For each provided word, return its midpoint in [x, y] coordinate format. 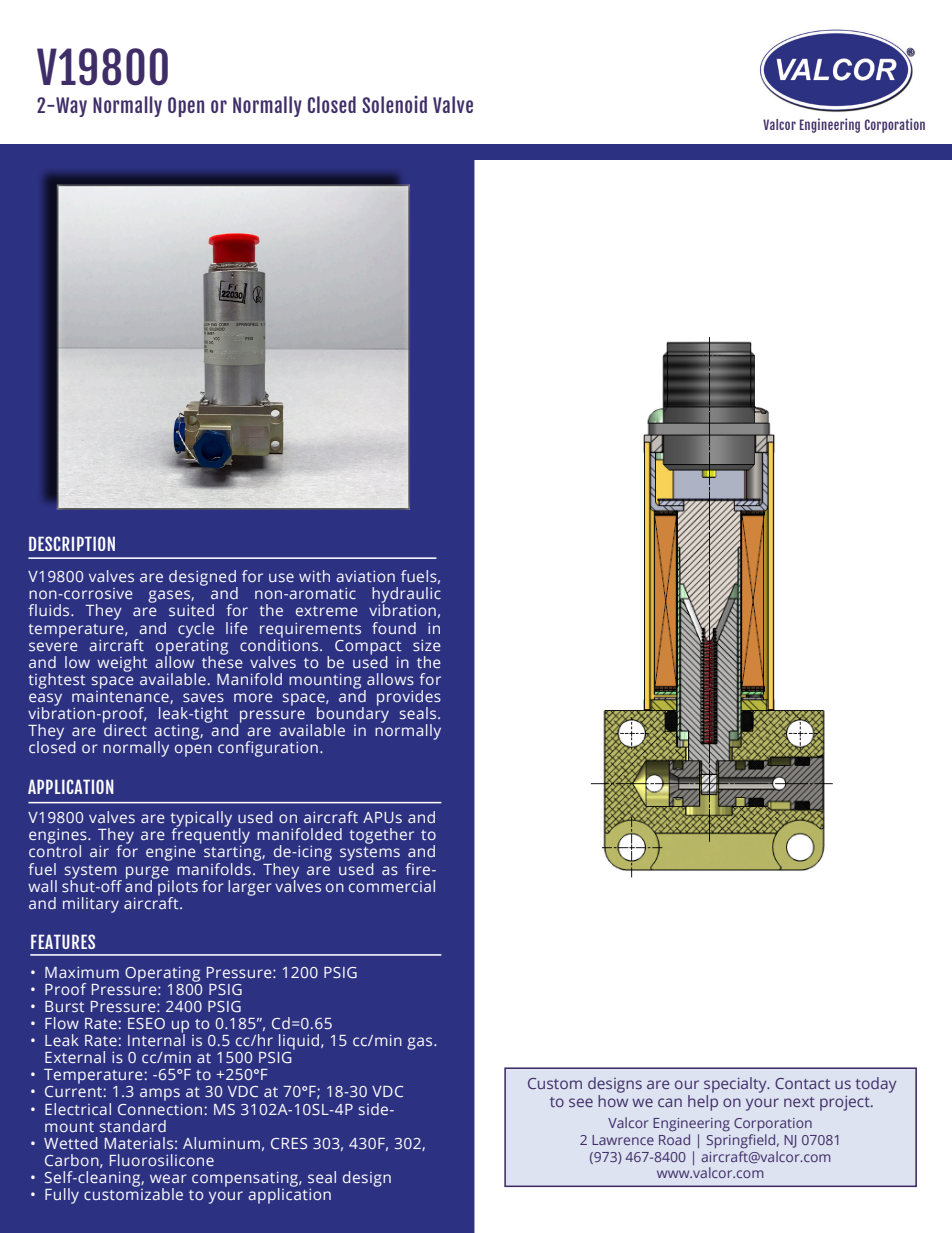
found [394, 628]
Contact [802, 1083]
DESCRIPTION [72, 543]
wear [168, 1178]
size [427, 645]
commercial [392, 886]
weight [122, 664]
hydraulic [406, 596]
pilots [177, 887]
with [314, 576]
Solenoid [394, 104]
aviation [365, 576]
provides [409, 699]
